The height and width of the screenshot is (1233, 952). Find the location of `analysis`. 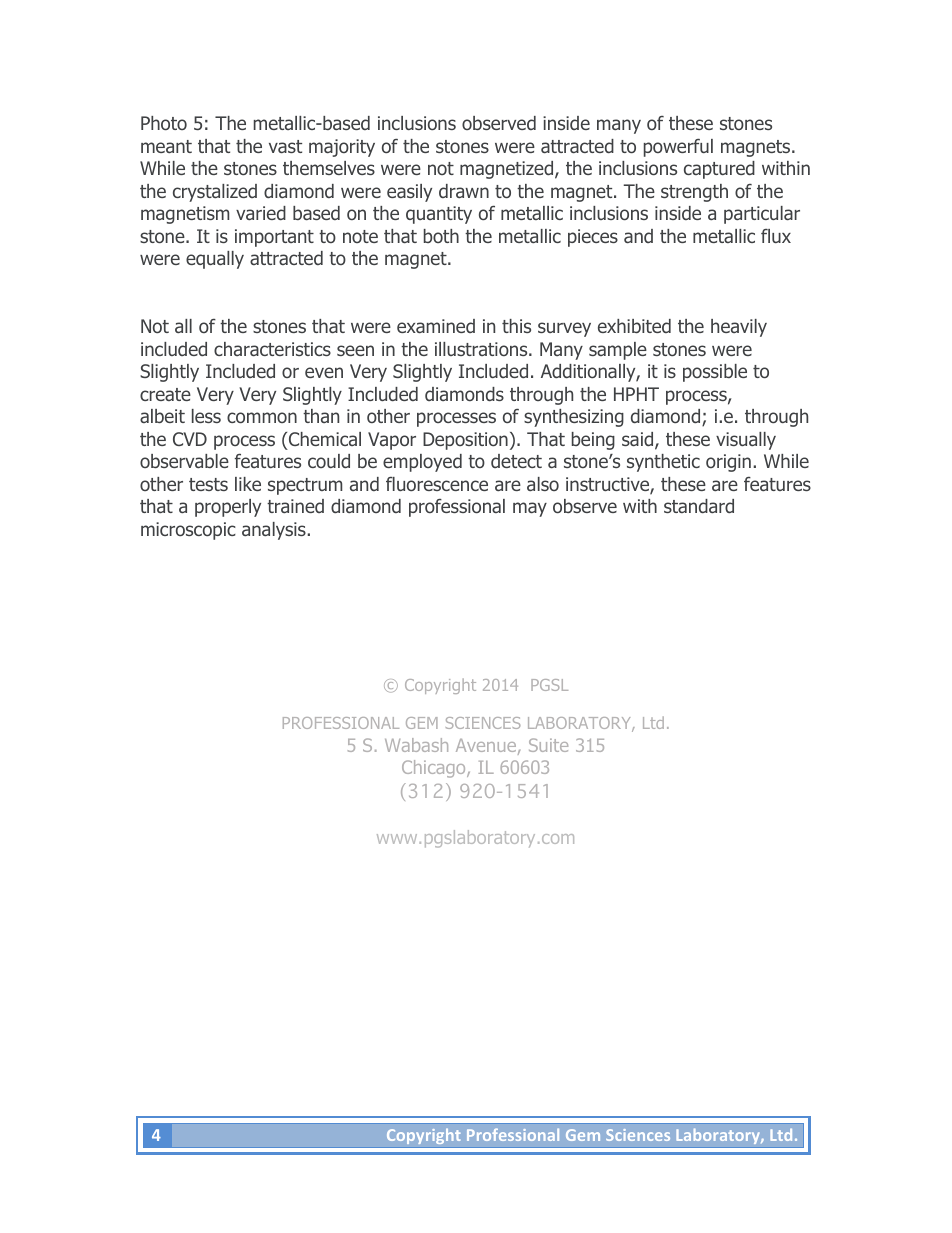

analysis is located at coordinates (275, 531).
